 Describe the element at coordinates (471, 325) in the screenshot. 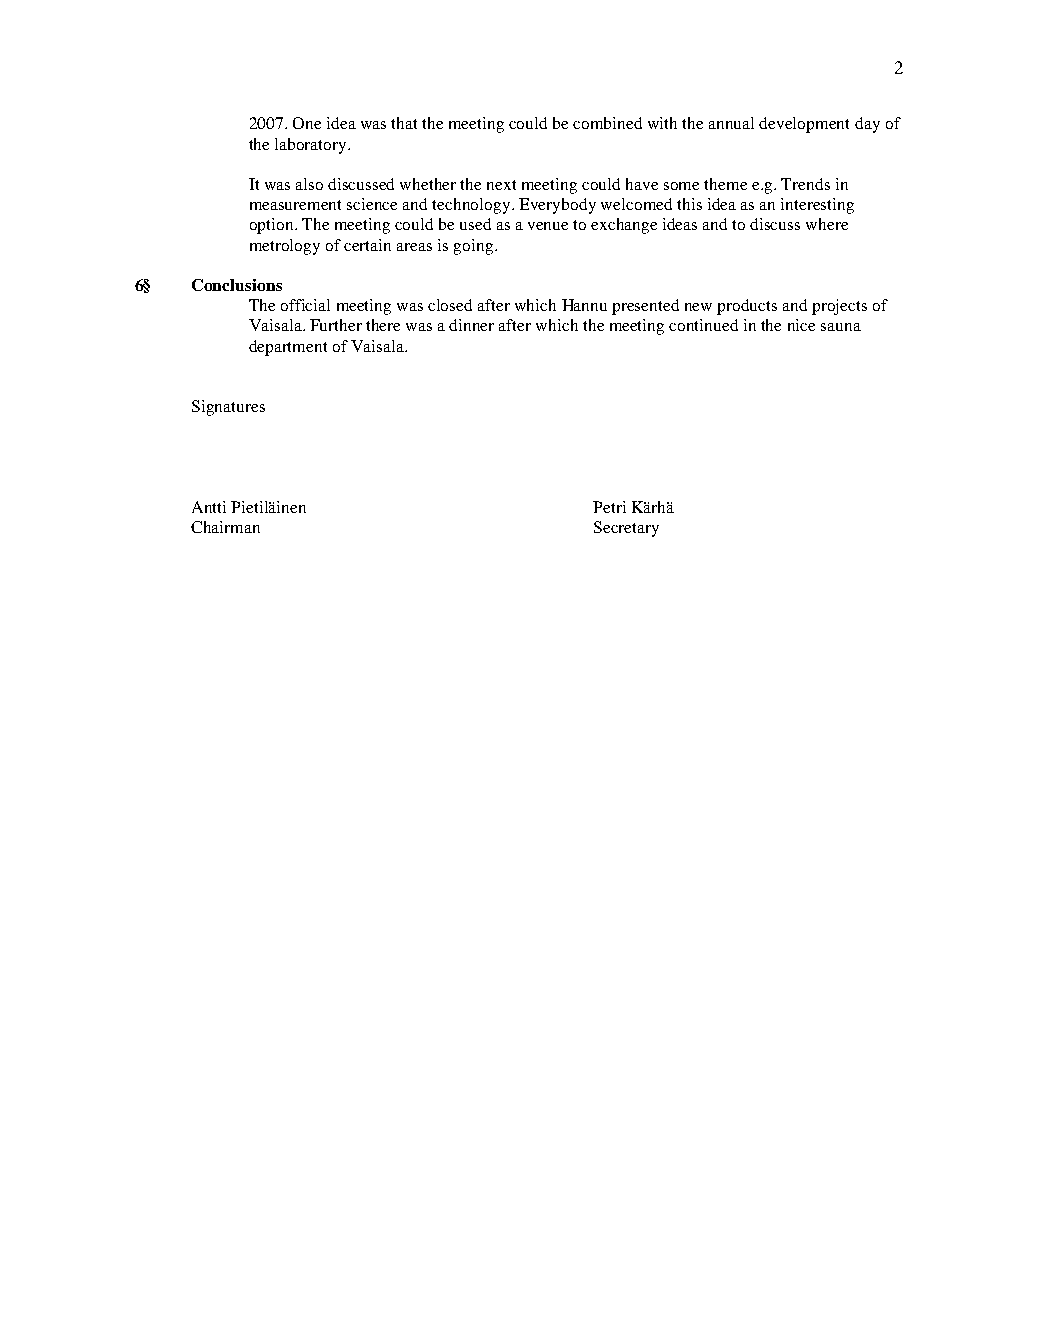

I see `dinner` at that location.
